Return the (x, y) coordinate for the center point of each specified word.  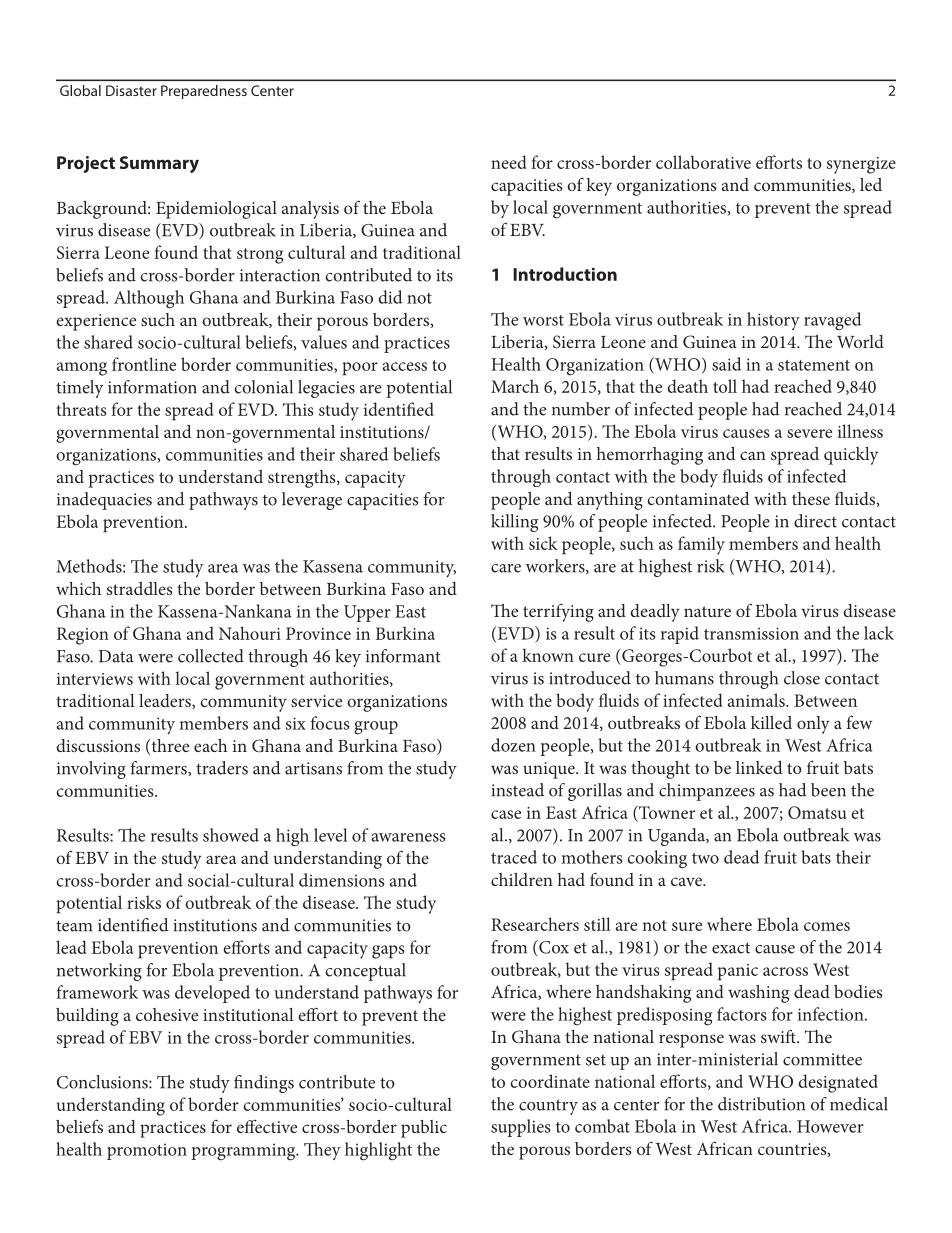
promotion (147, 1151)
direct (815, 521)
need (508, 162)
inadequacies (104, 501)
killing (514, 523)
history (773, 321)
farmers (160, 768)
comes (827, 926)
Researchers (535, 924)
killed (771, 722)
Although (149, 299)
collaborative (703, 162)
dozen (513, 745)
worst (543, 320)
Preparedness (204, 92)
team (74, 926)
